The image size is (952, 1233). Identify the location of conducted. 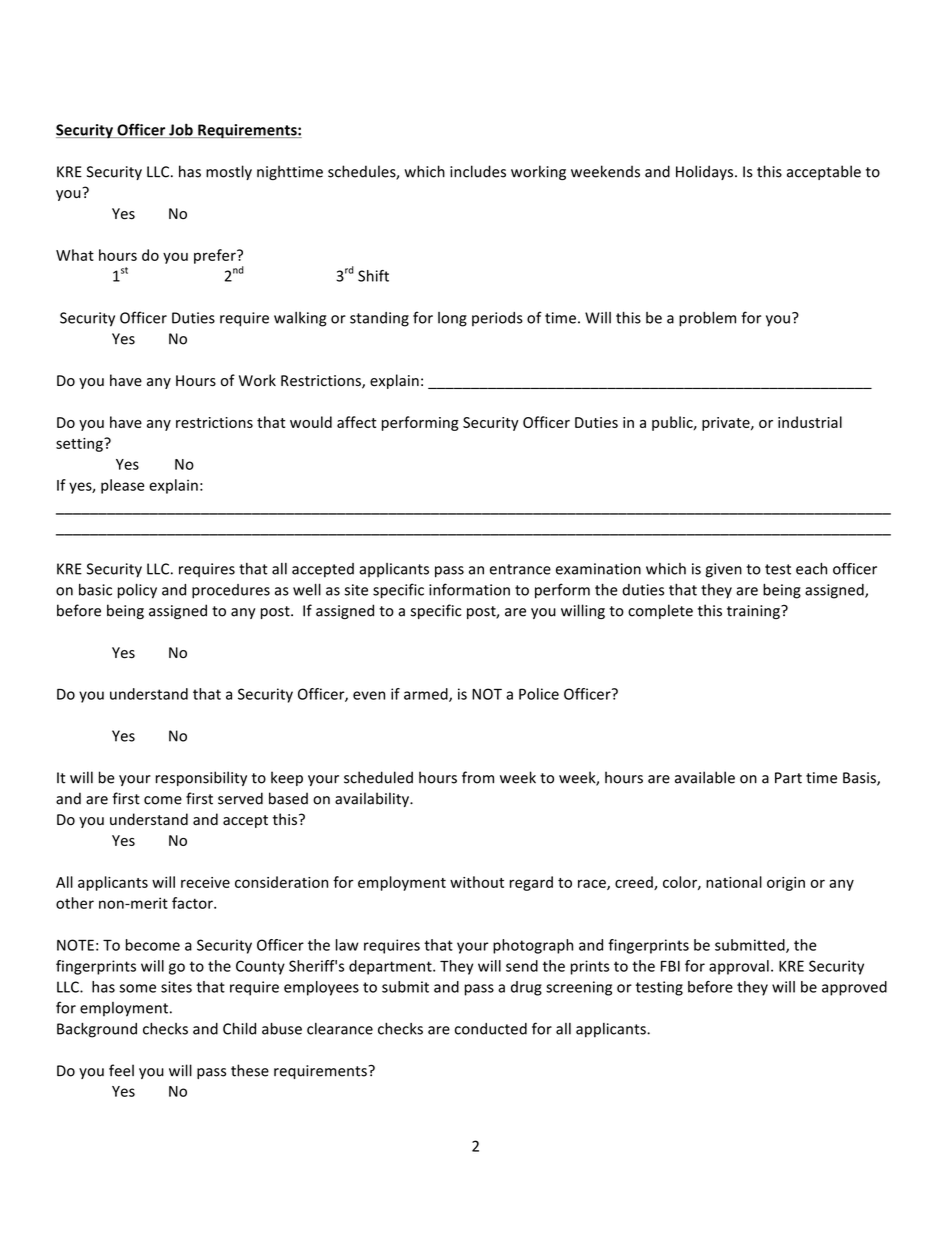
(491, 1029).
